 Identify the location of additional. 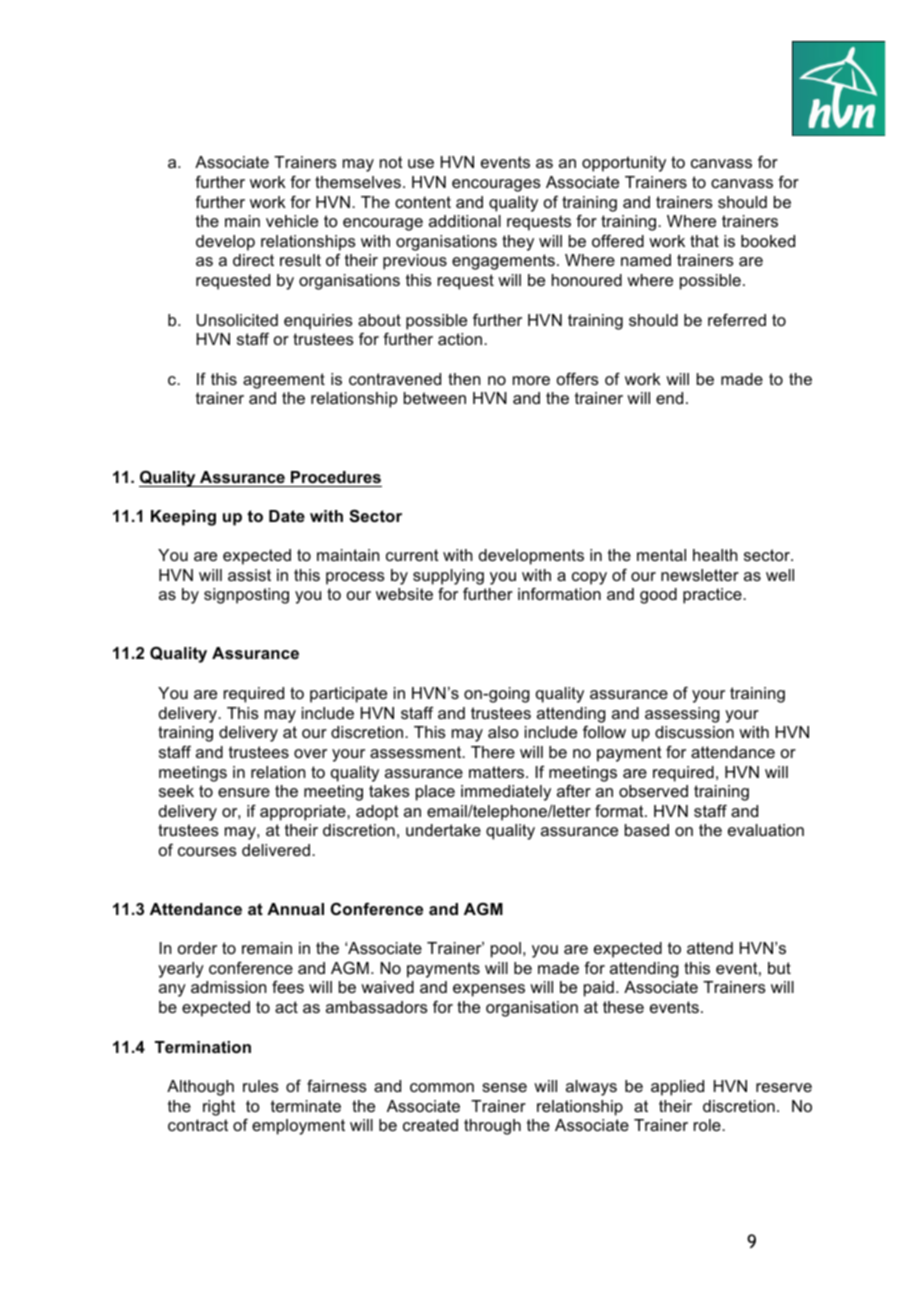
(465, 221).
